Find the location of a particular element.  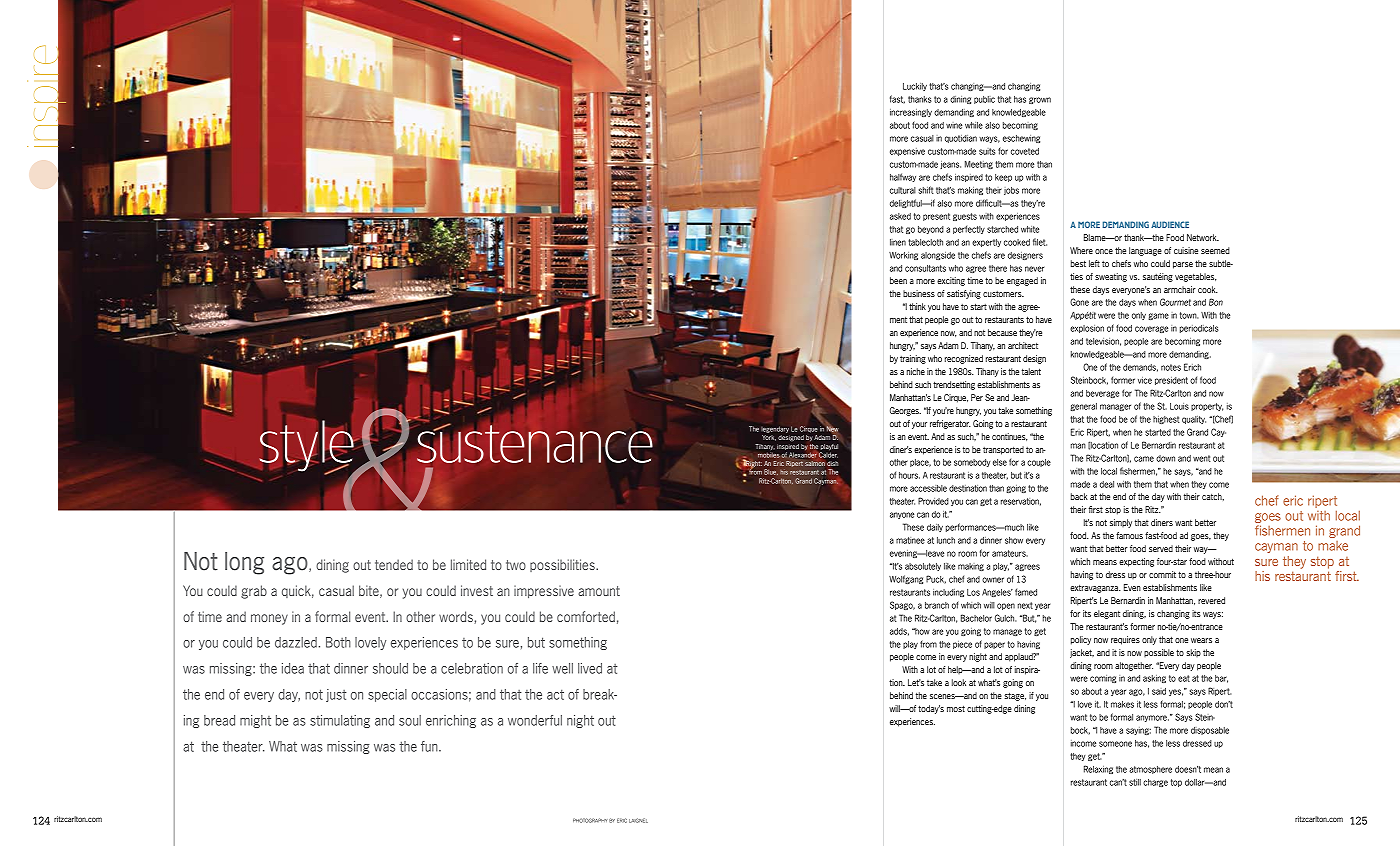

still is located at coordinates (1135, 782).
